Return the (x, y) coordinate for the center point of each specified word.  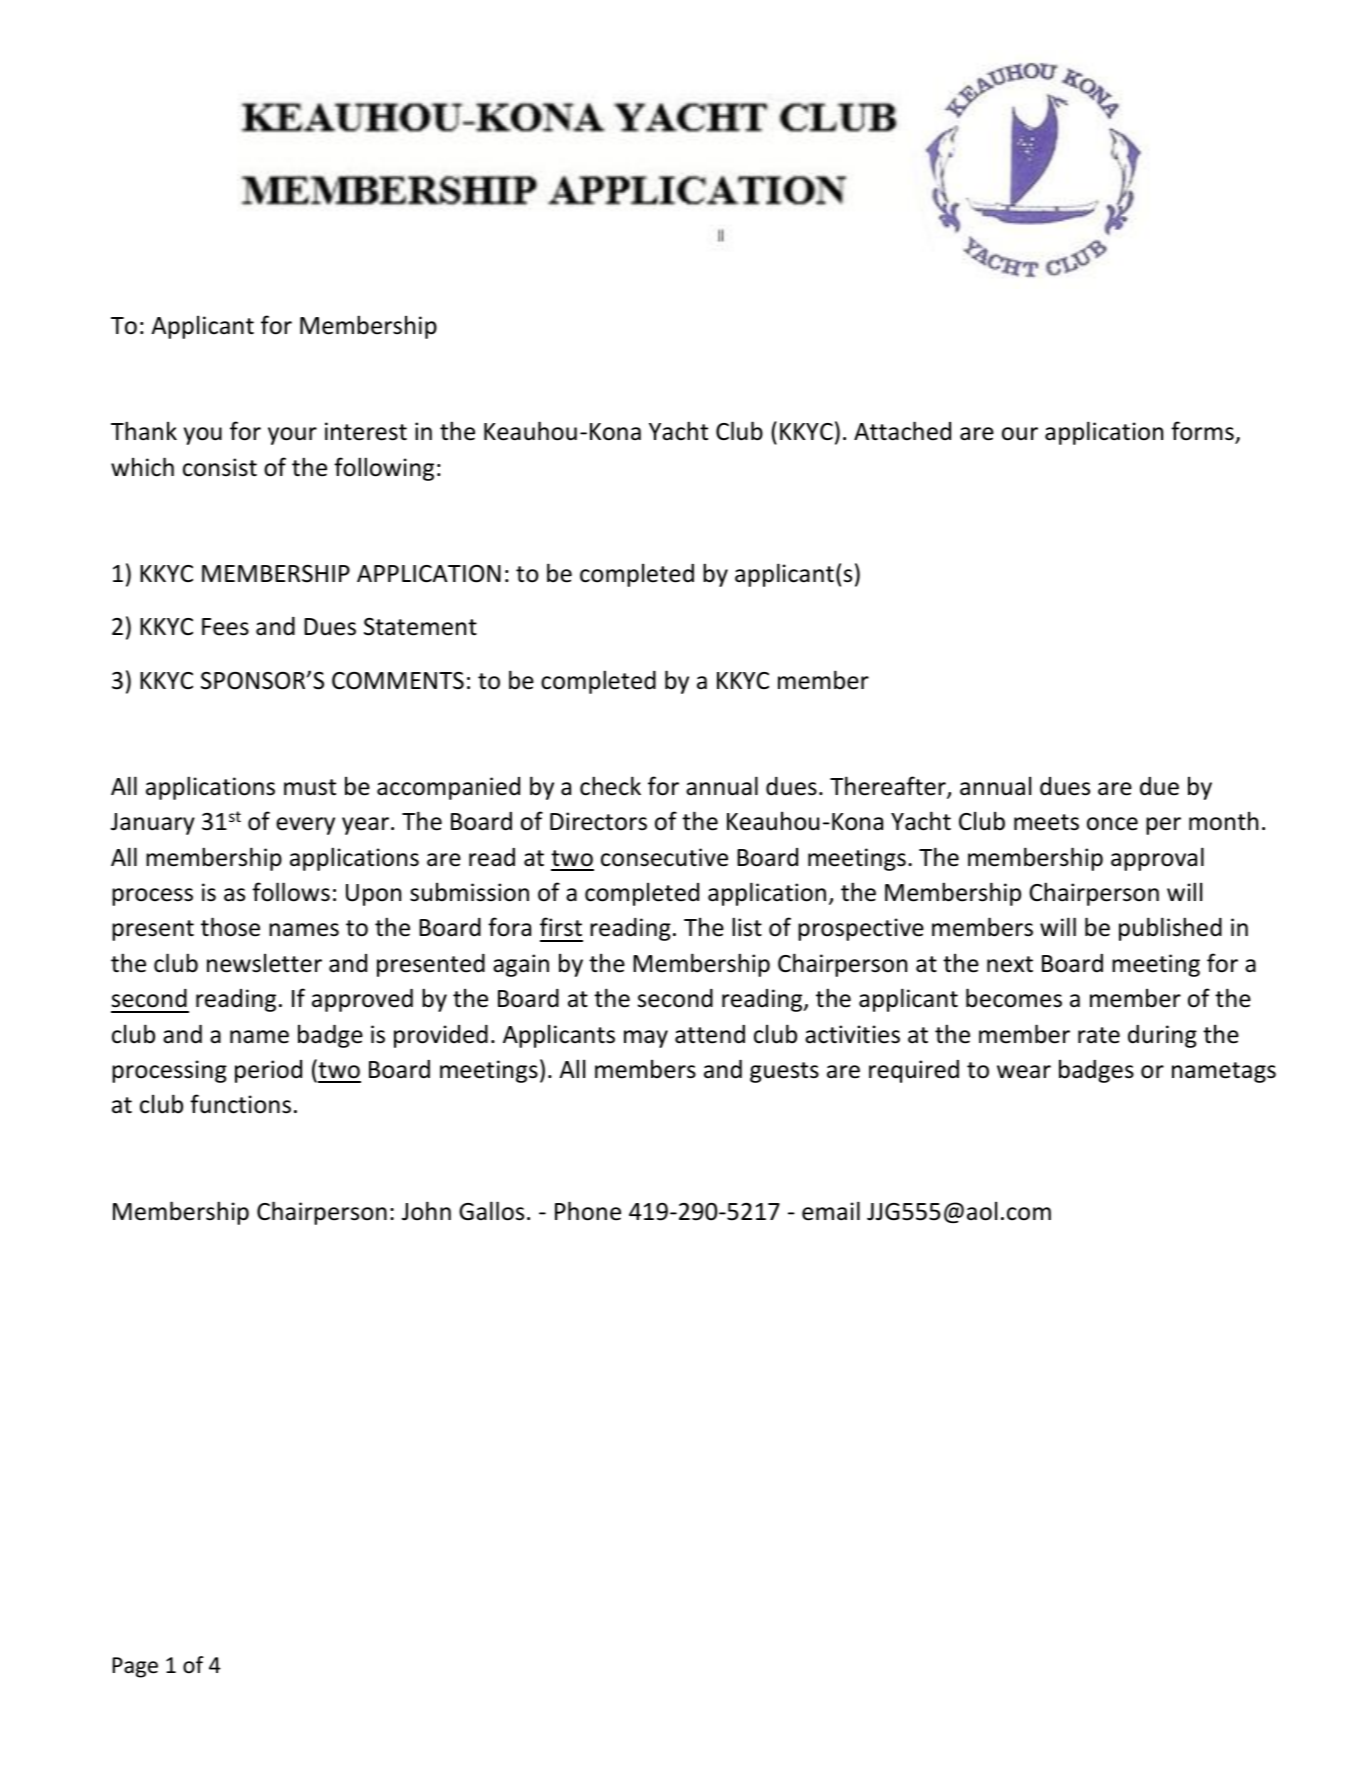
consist (220, 467)
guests (784, 1072)
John (426, 1211)
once (1112, 824)
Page (135, 1667)
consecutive (664, 857)
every (305, 826)
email (831, 1211)
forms (1203, 432)
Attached (902, 431)
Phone (588, 1211)
